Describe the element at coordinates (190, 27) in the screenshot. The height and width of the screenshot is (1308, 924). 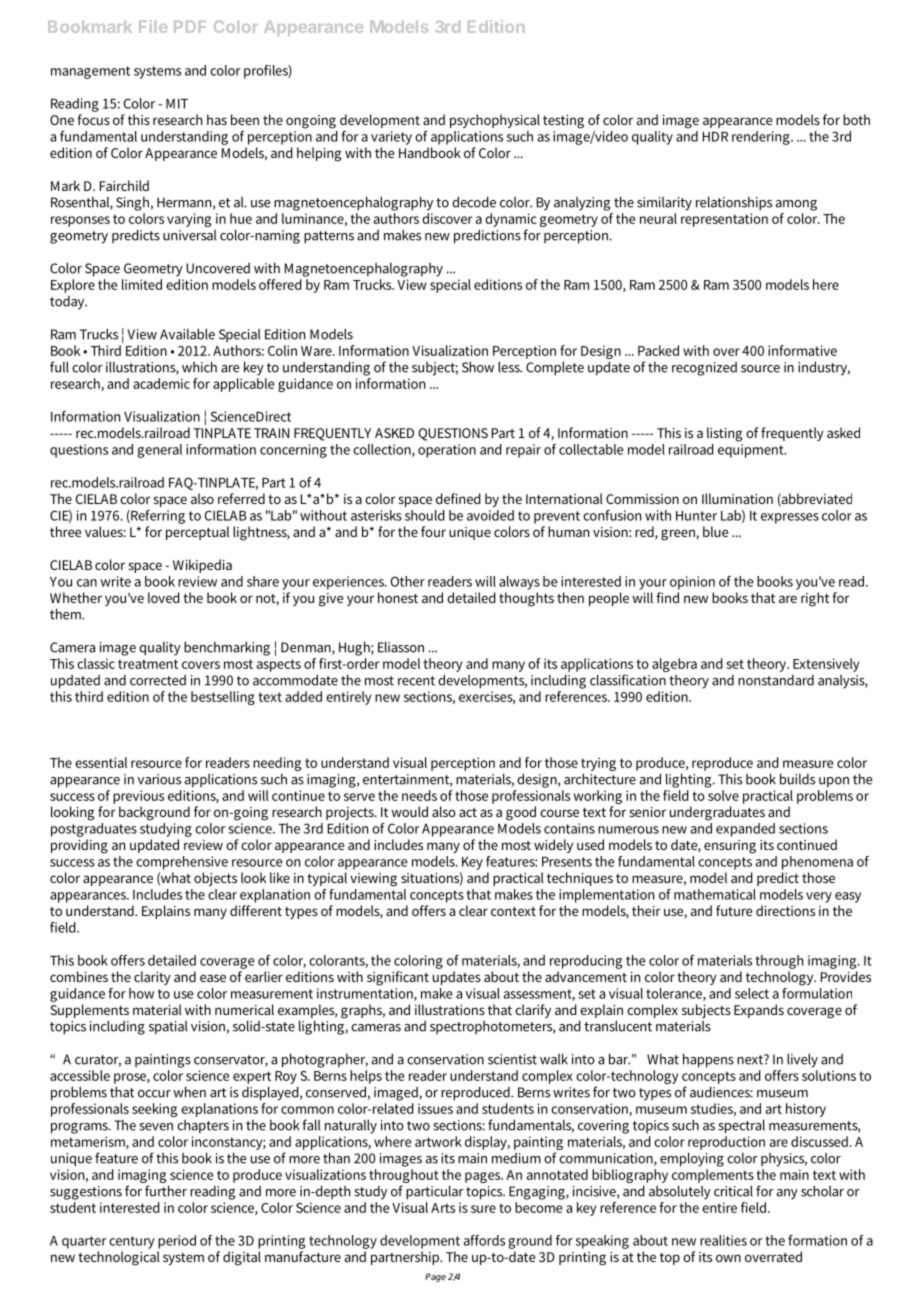
I see `PDF` at that location.
